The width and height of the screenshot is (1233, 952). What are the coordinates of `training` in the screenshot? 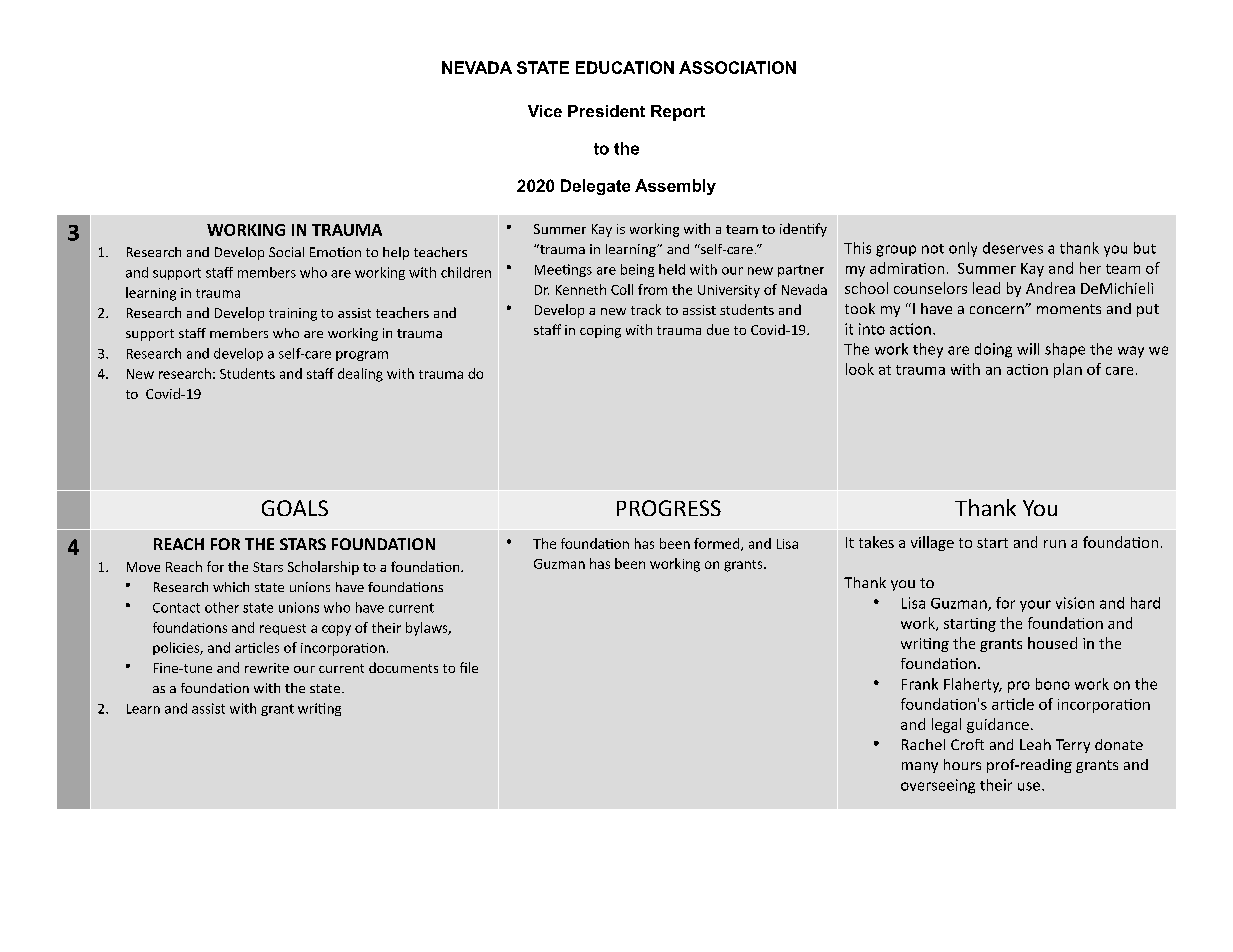 It's located at (293, 314).
